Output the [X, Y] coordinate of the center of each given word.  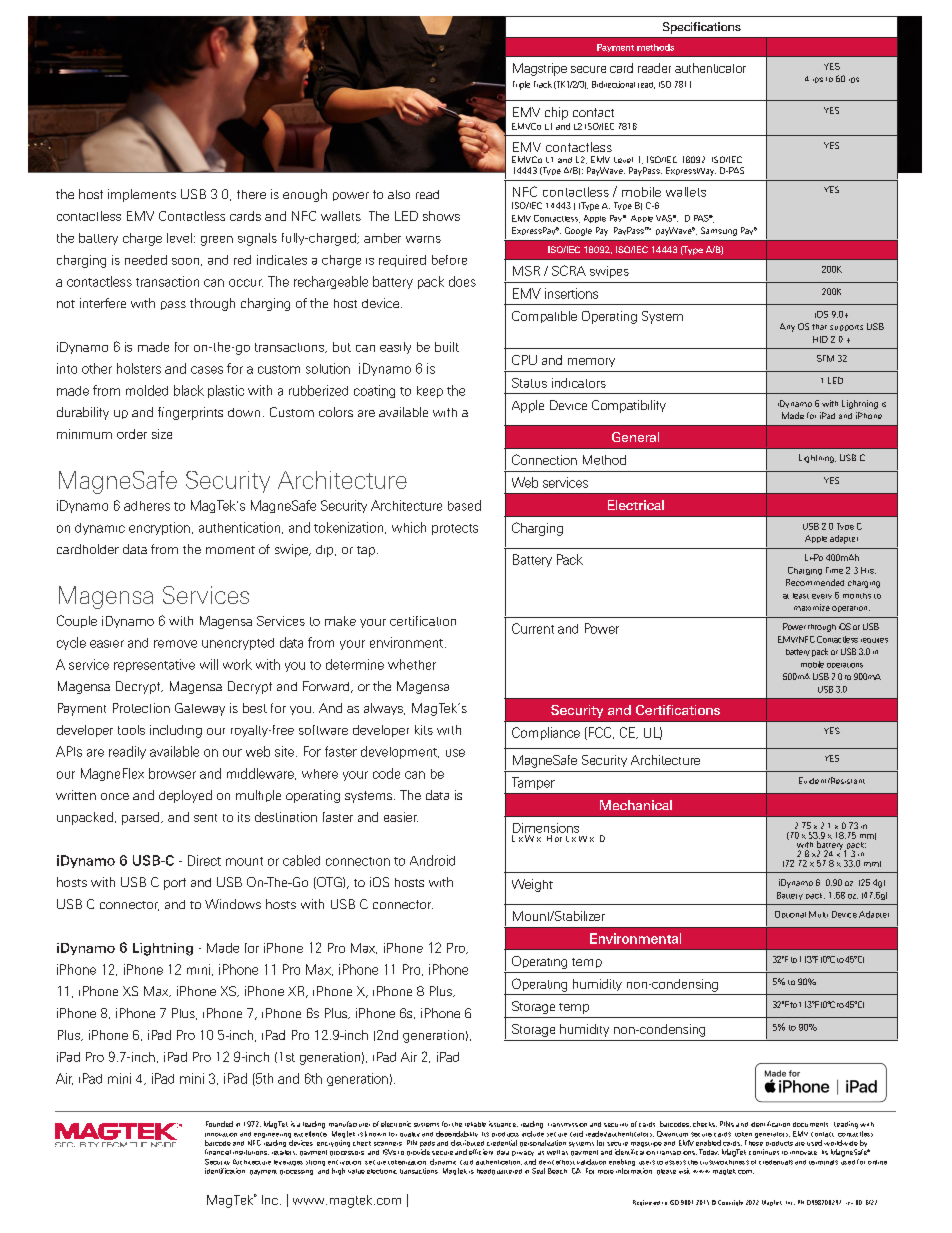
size [162, 434]
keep [430, 392]
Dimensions [546, 828]
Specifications [702, 28]
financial [218, 1152]
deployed [185, 796]
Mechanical [636, 805]
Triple [521, 85]
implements [142, 195]
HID [820, 339]
